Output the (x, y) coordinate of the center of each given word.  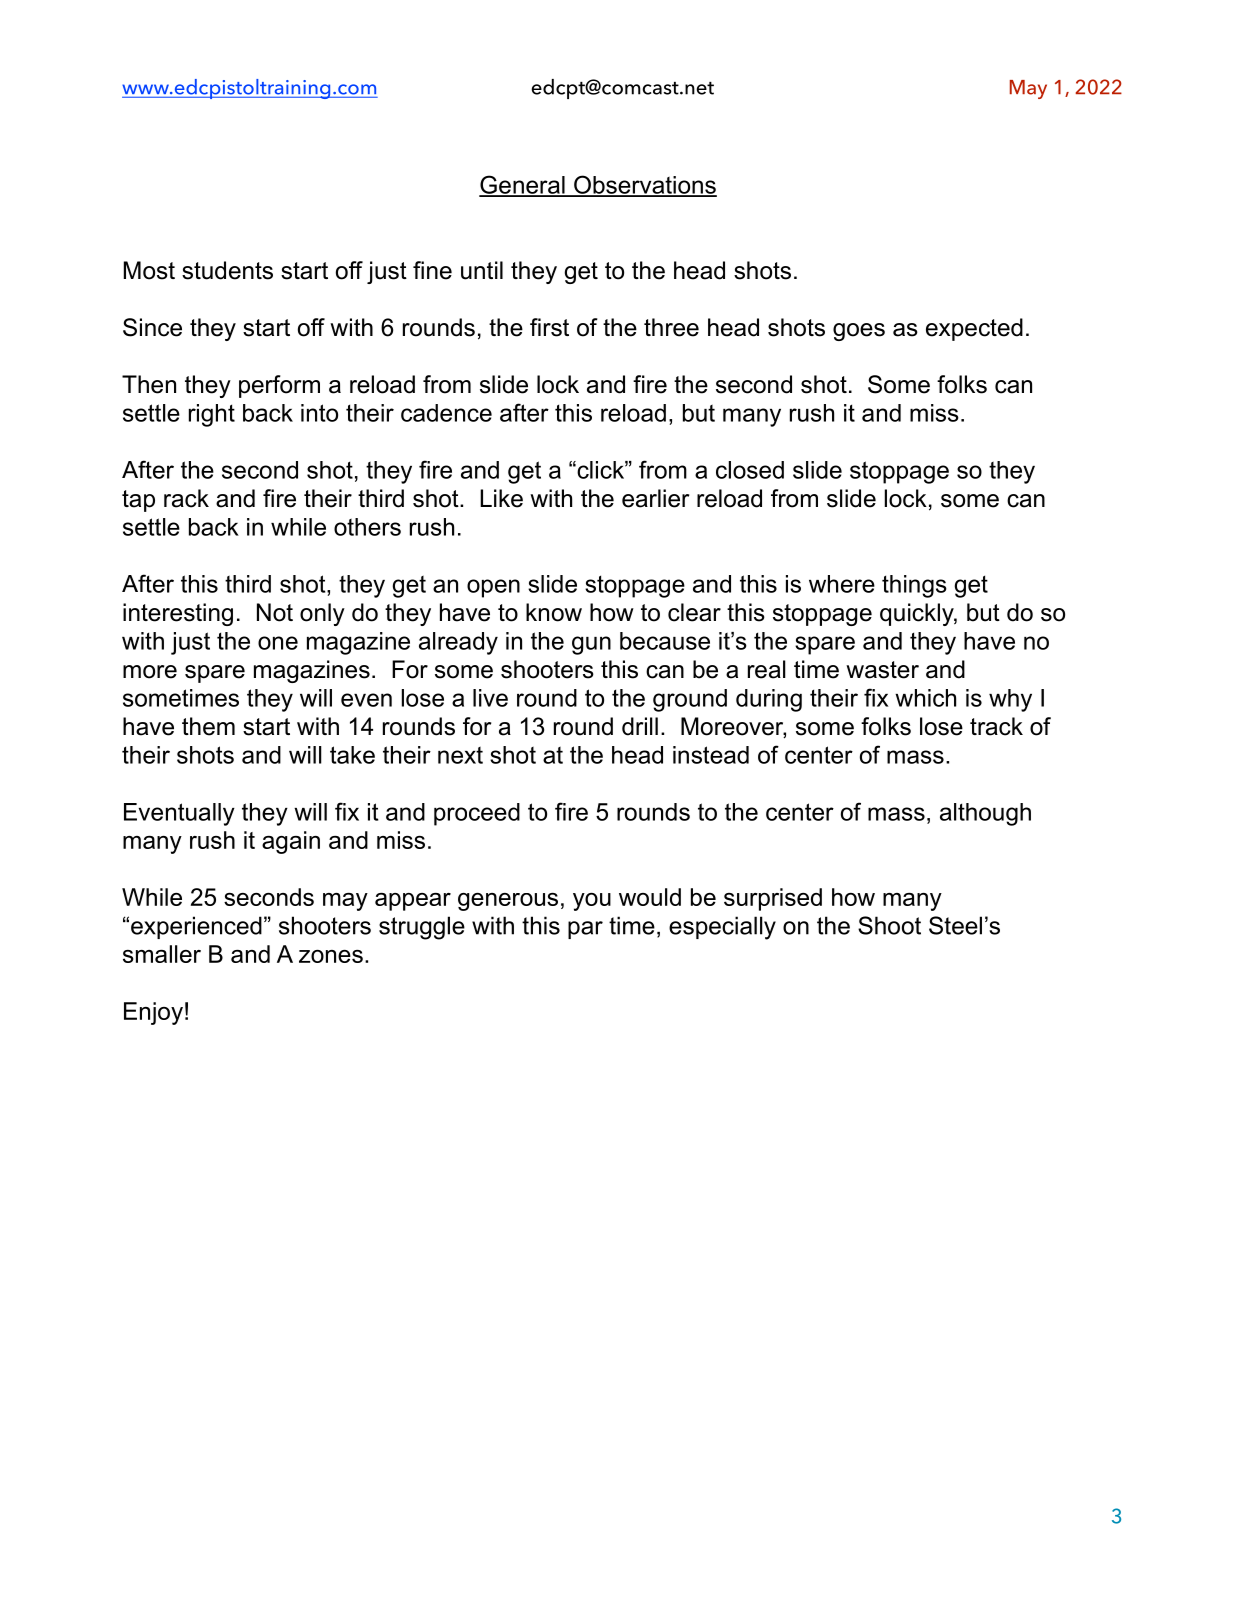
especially (722, 928)
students (227, 270)
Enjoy (153, 1013)
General (523, 185)
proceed (477, 814)
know (554, 612)
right (212, 415)
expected (974, 329)
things (914, 586)
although (985, 814)
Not (275, 612)
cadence (446, 413)
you (592, 902)
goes (859, 332)
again (291, 842)
